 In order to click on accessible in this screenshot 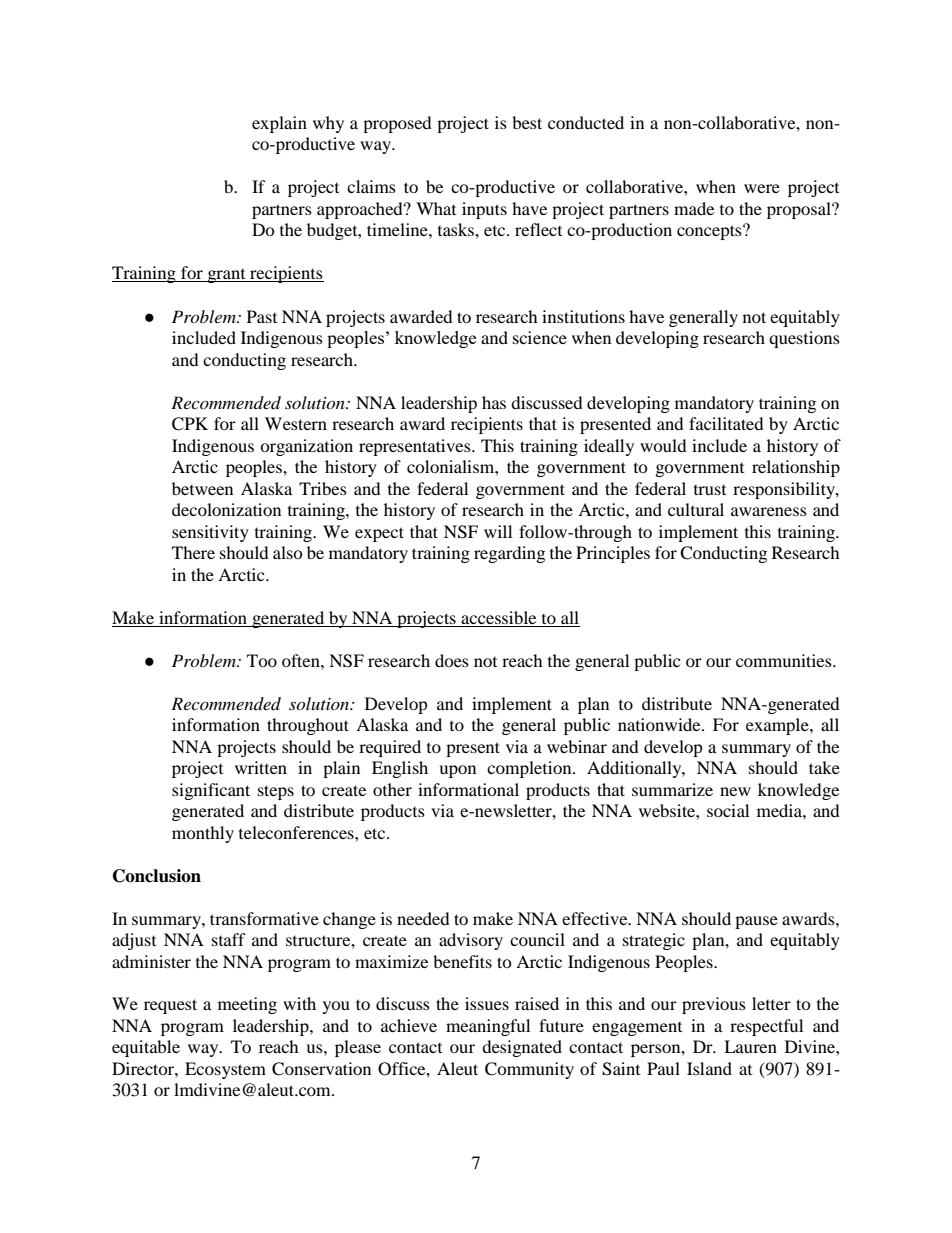, I will do `click(498, 617)`.
